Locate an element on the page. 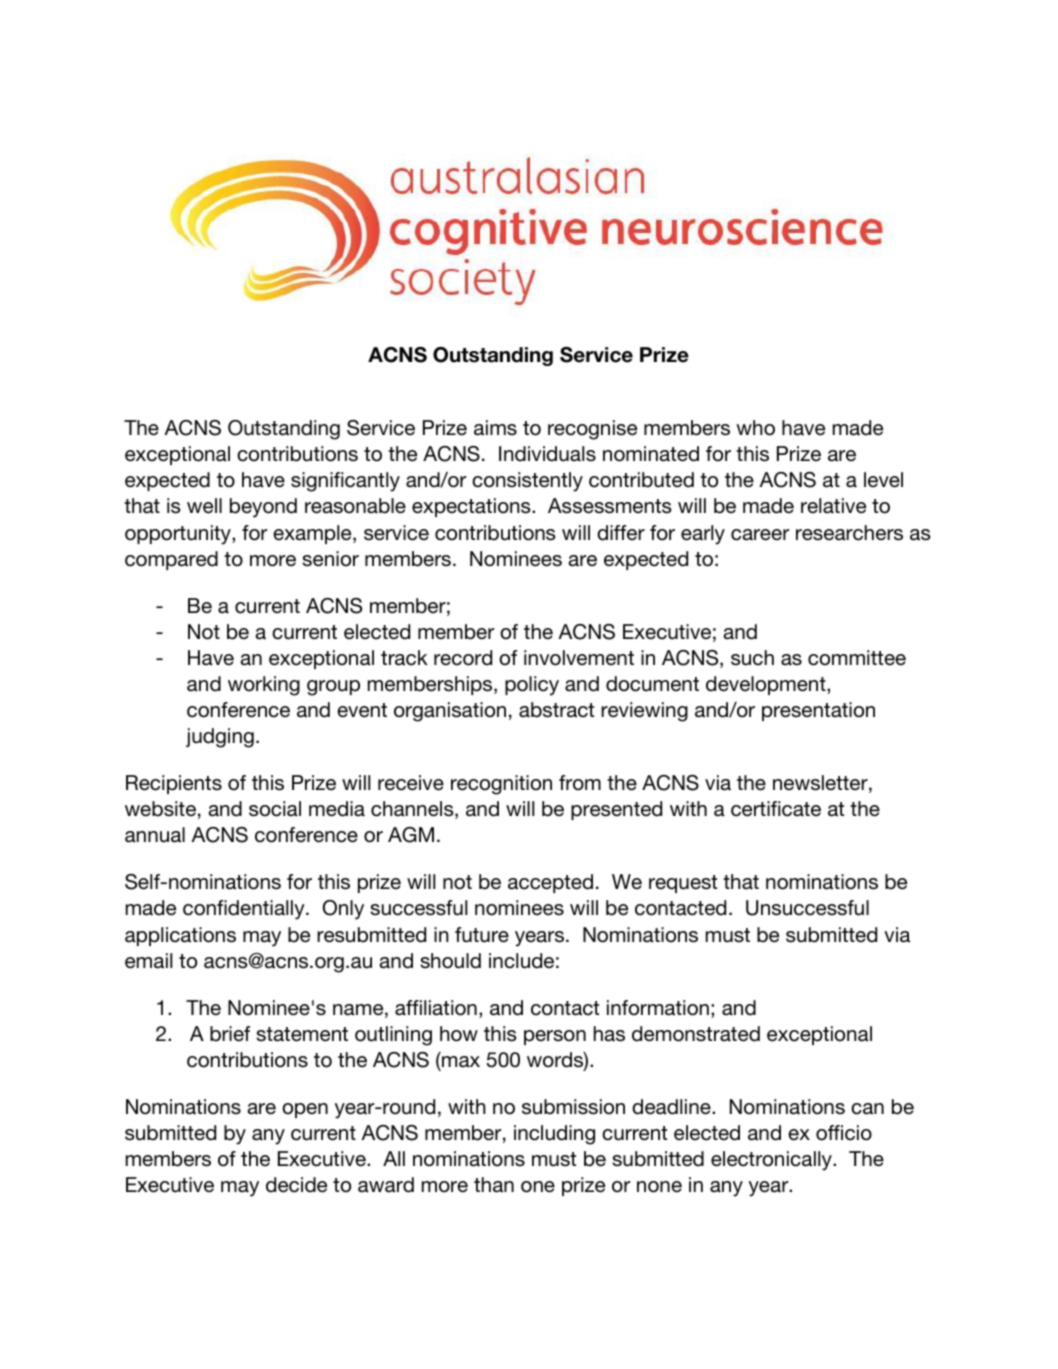 The image size is (1058, 1369). future is located at coordinates (482, 935).
